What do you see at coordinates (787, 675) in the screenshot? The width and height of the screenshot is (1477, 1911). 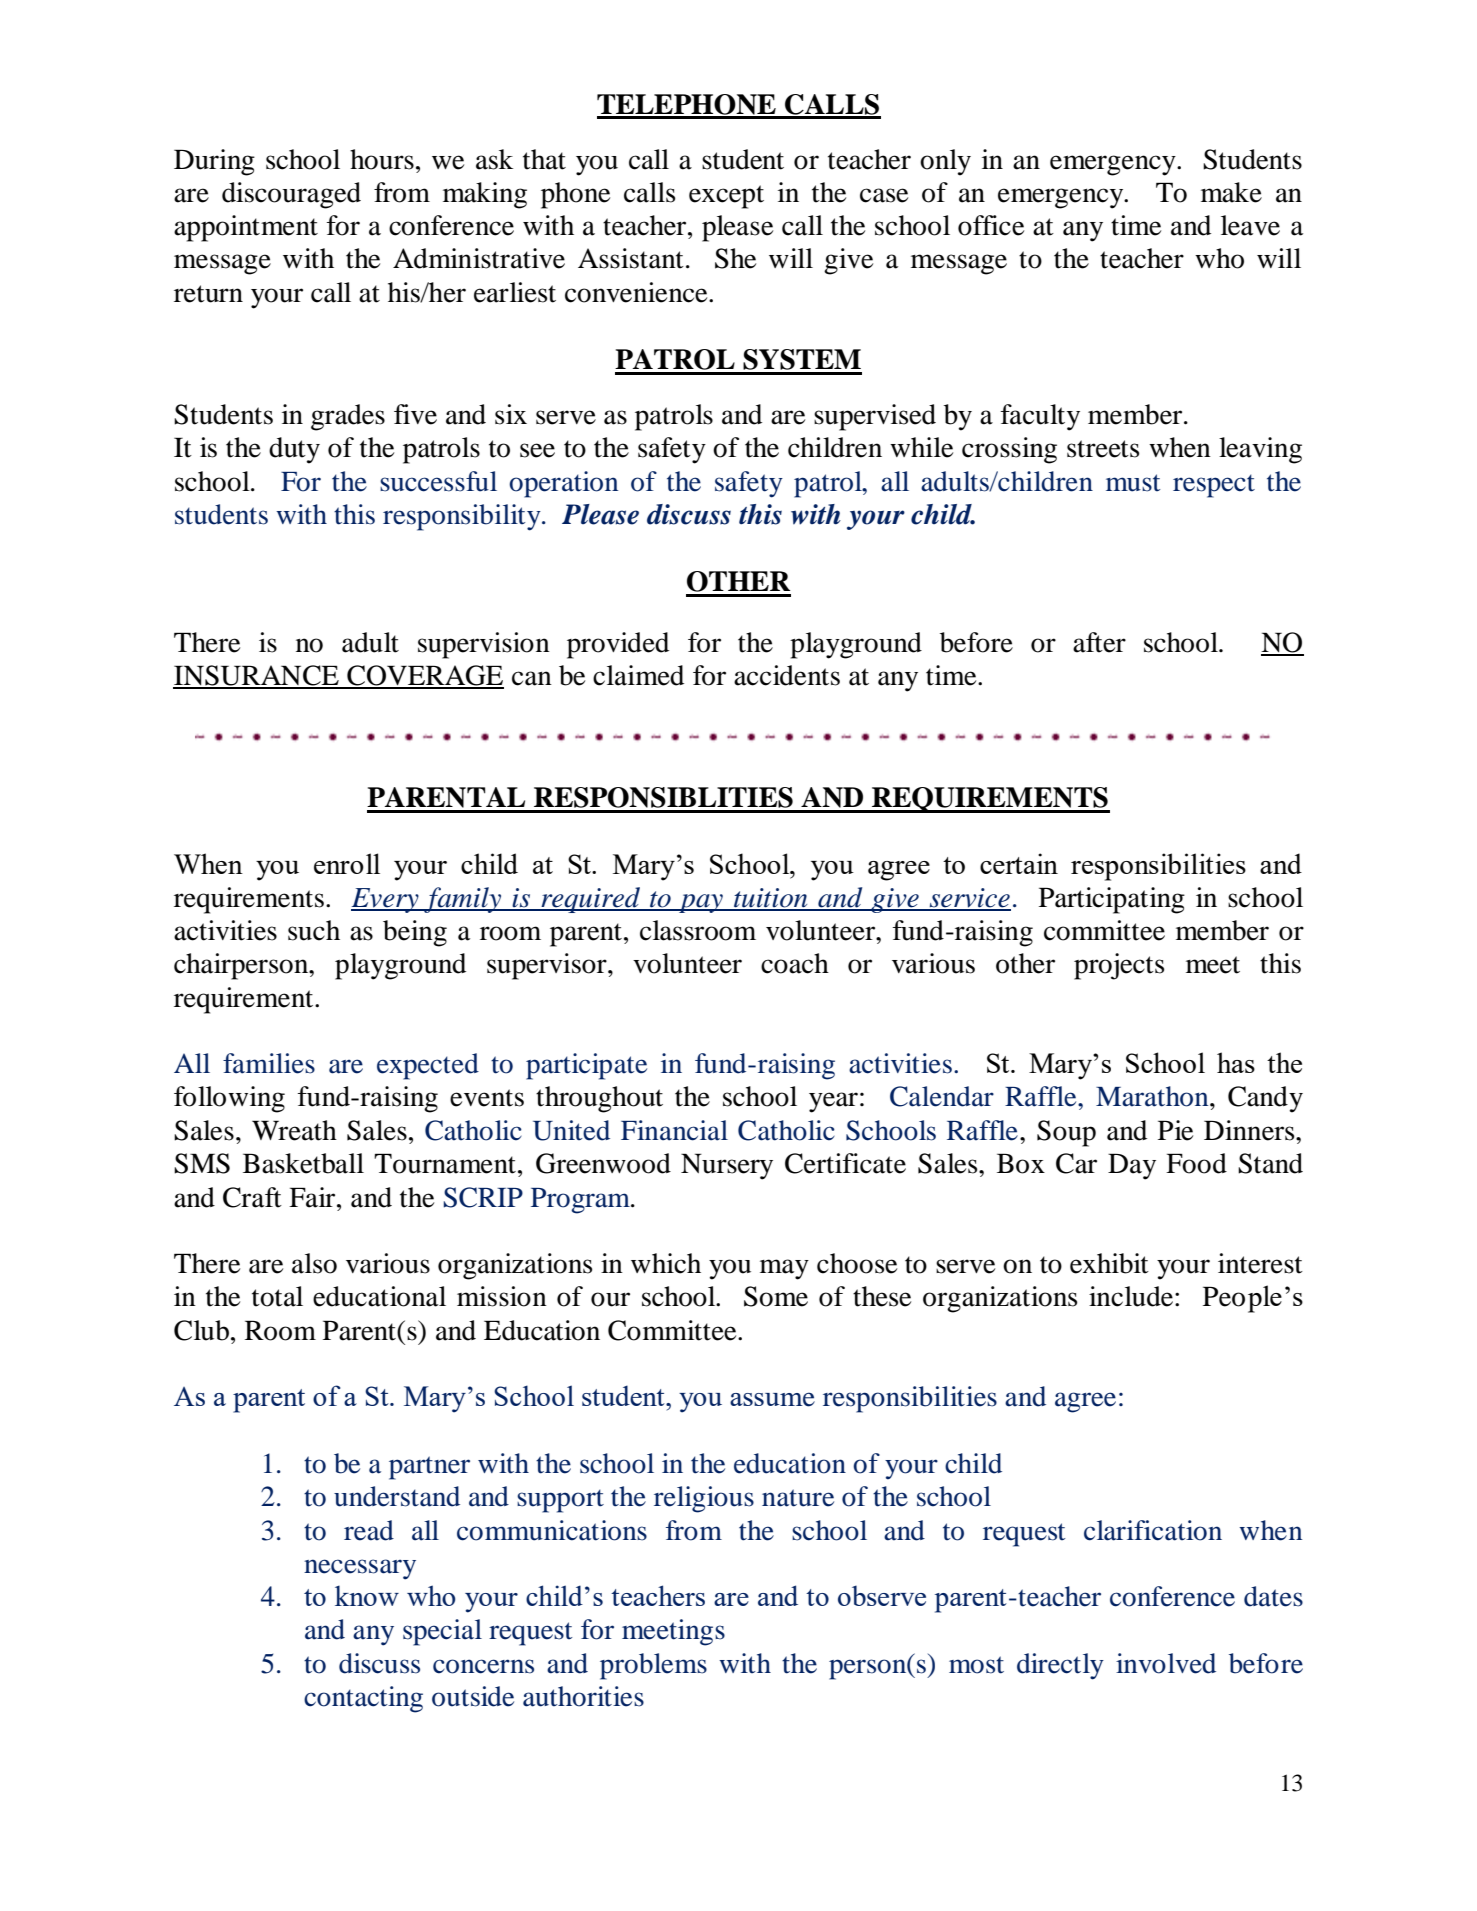 I see `accidents` at bounding box center [787, 675].
